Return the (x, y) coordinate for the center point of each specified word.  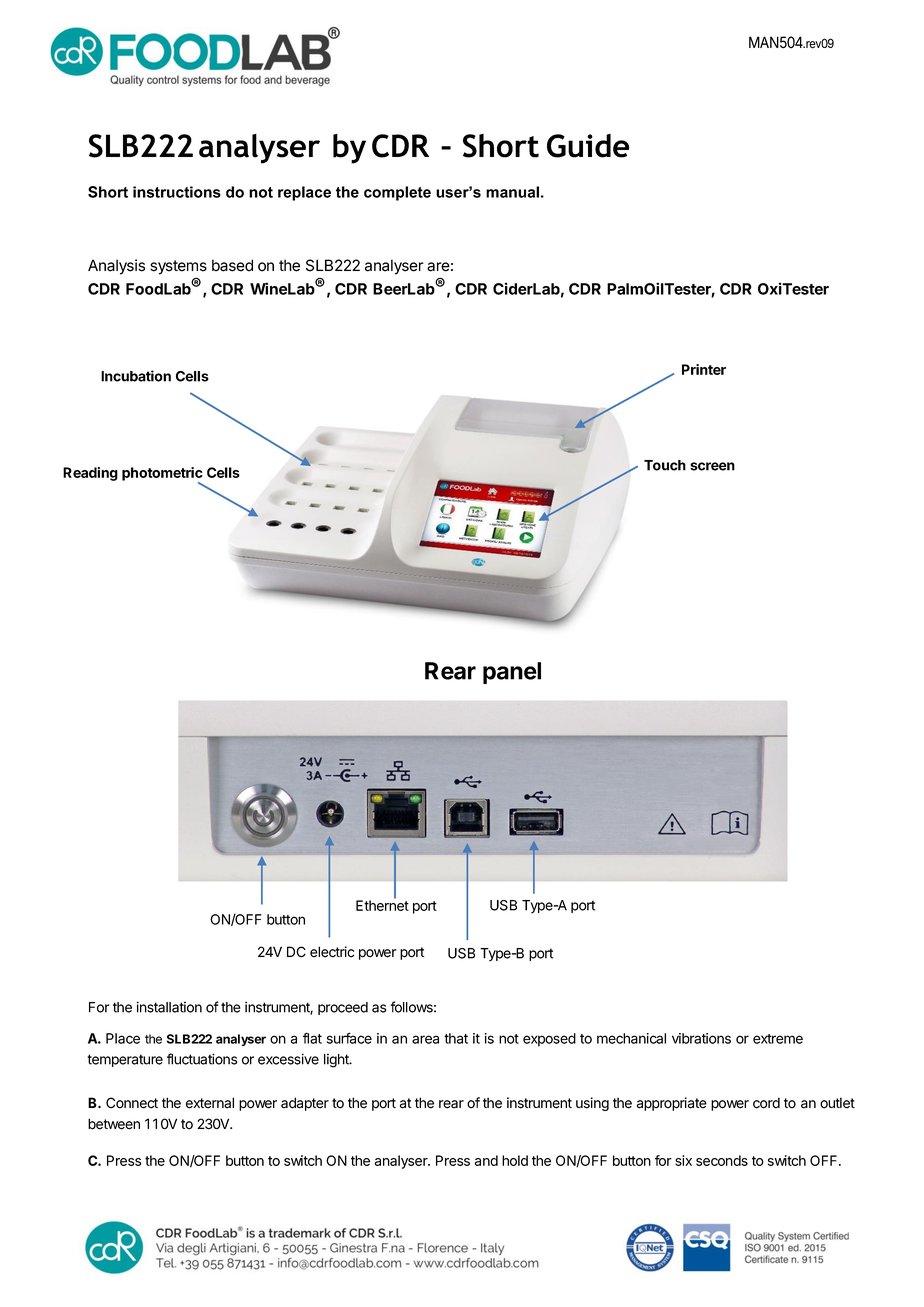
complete (397, 193)
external (210, 1103)
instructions (177, 192)
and (486, 1160)
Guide (588, 146)
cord (766, 1103)
